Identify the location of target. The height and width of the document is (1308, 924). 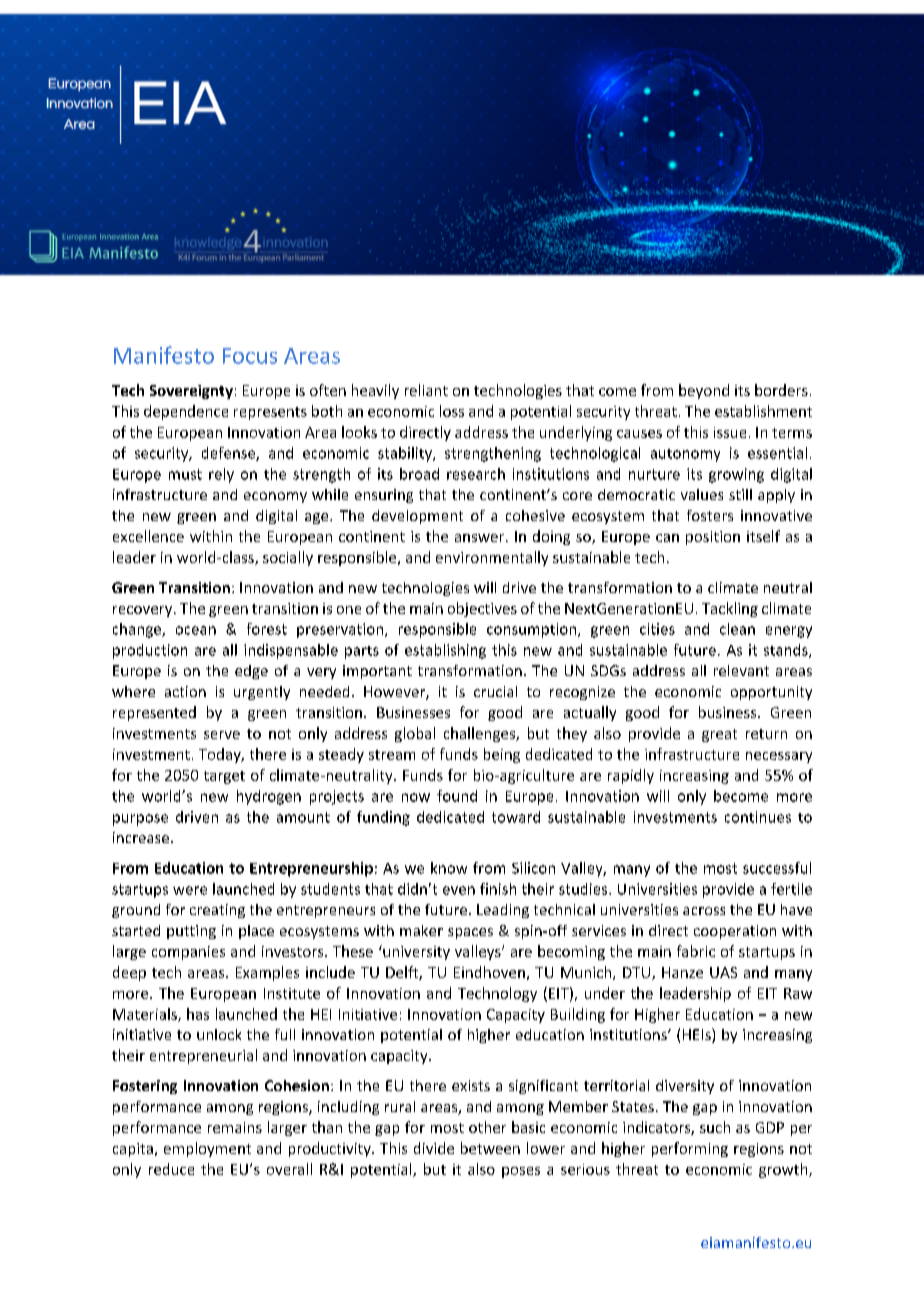
(224, 777).
